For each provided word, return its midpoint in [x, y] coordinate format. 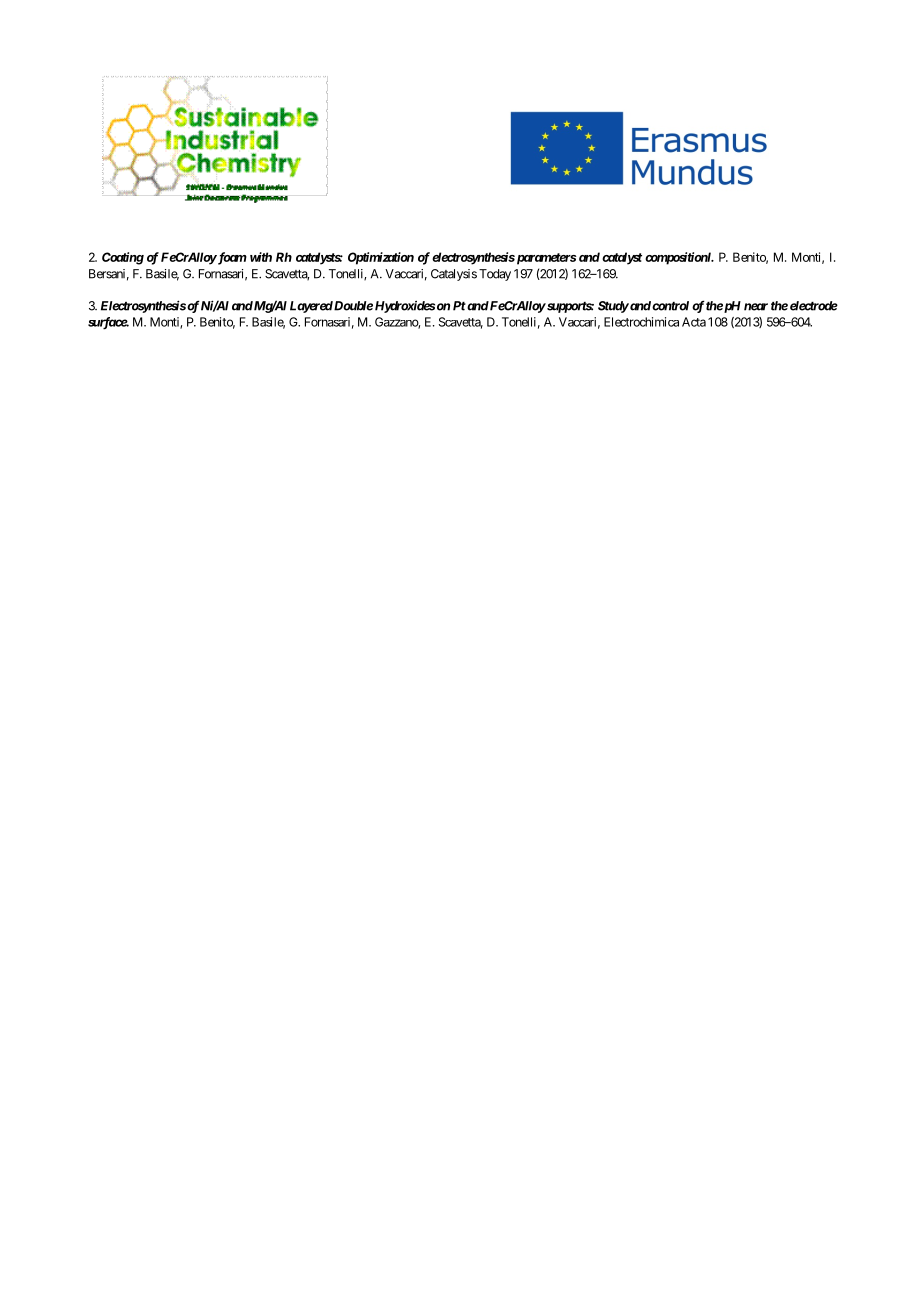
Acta [694, 322]
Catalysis [454, 275]
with [261, 257]
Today [495, 275]
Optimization [381, 258]
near [756, 307]
